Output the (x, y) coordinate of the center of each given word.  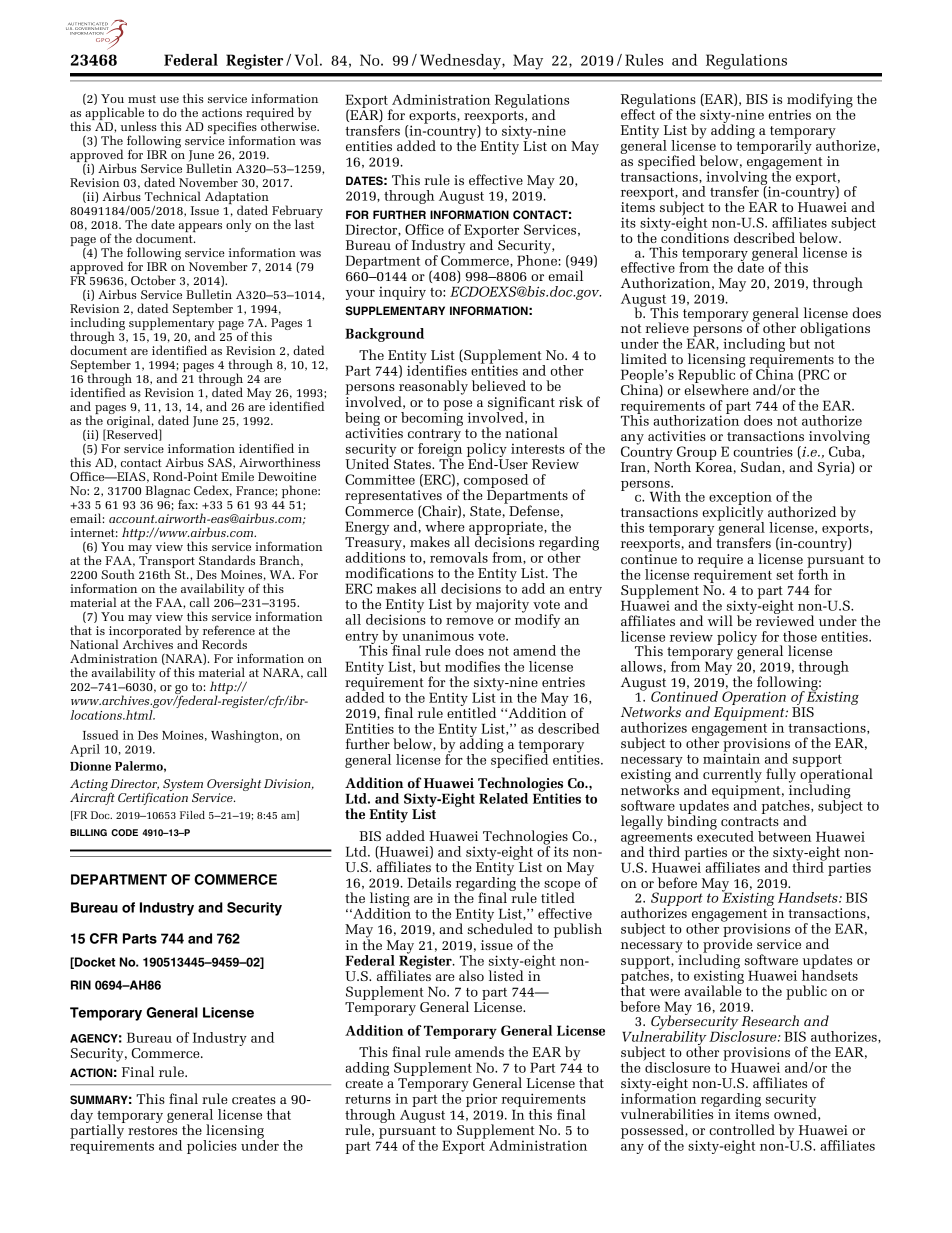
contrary (434, 436)
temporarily (774, 146)
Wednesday (461, 62)
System (183, 785)
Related (503, 798)
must (142, 99)
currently (732, 776)
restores (152, 1130)
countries (763, 451)
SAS (221, 463)
